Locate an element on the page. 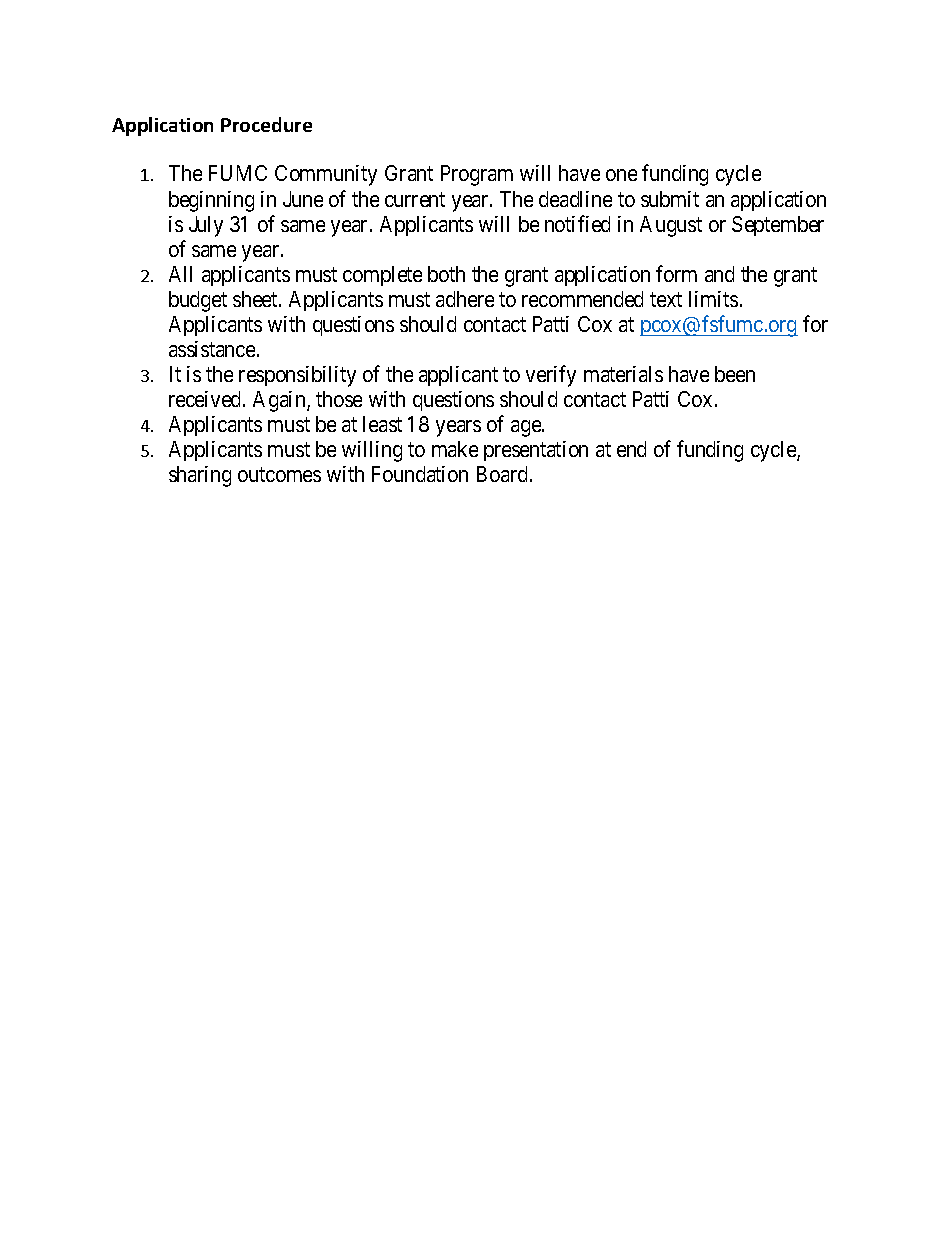 The height and width of the document is (1233, 952). Program is located at coordinates (477, 175).
